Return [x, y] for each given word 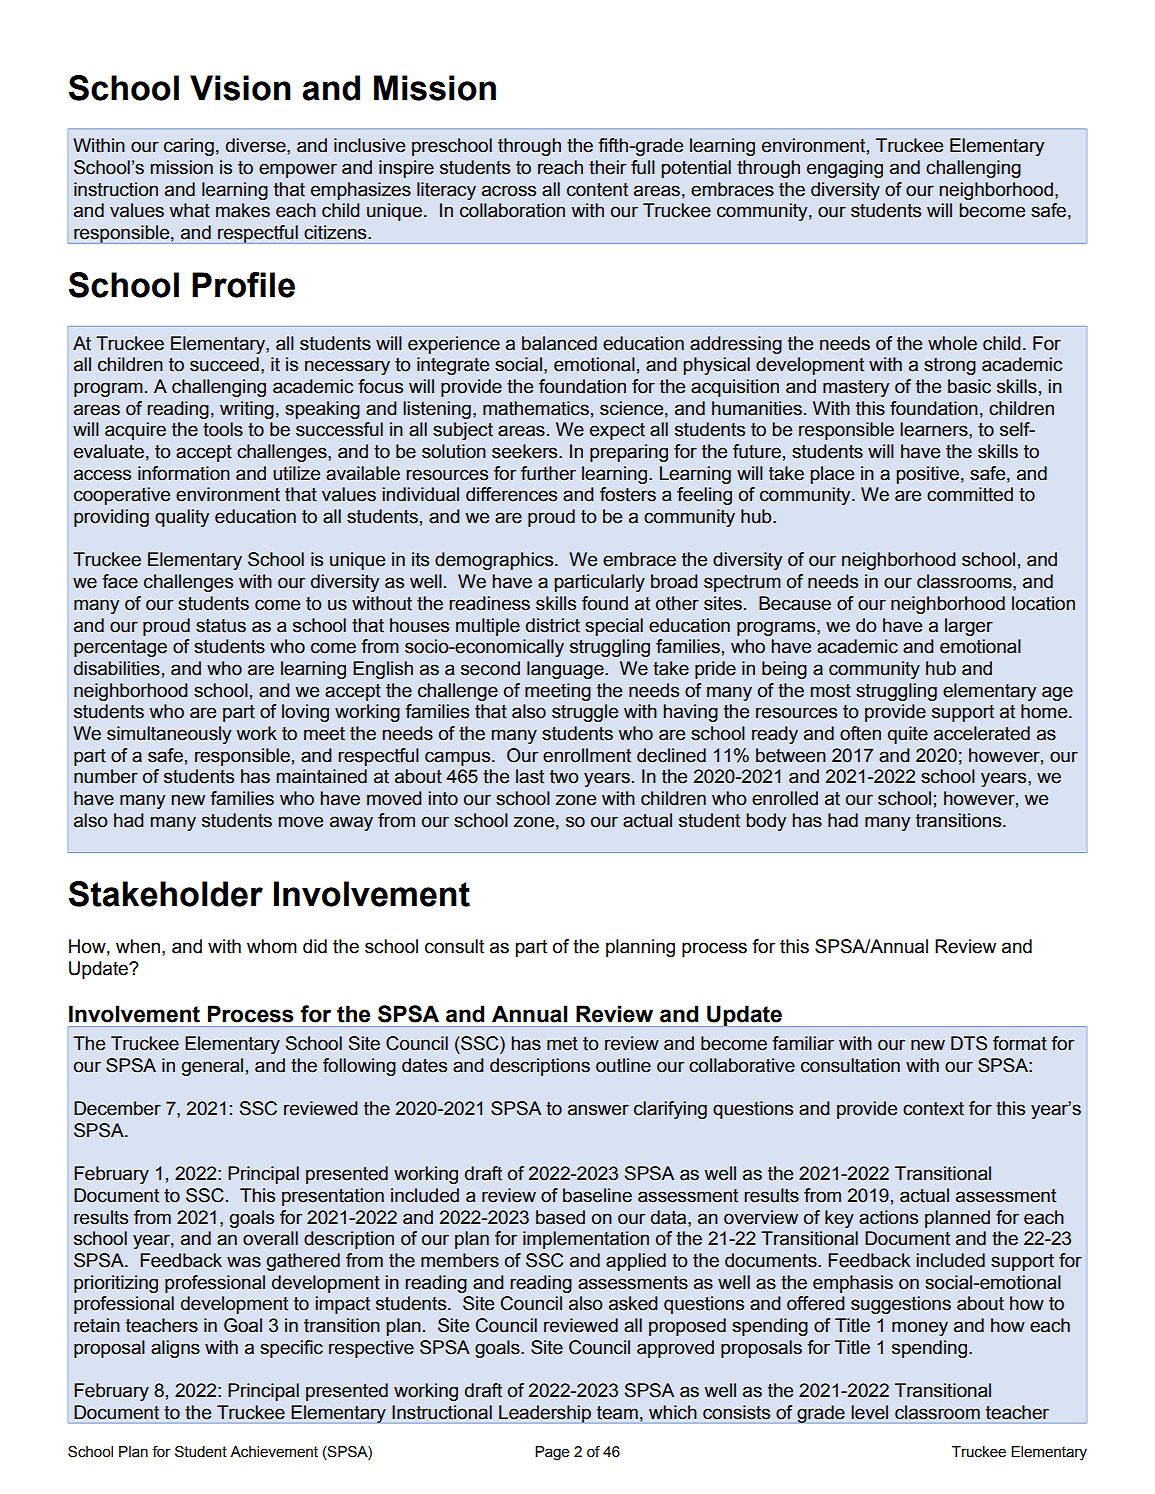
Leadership [545, 1414]
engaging [845, 169]
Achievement [274, 1452]
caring [189, 147]
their [607, 167]
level [870, 1412]
